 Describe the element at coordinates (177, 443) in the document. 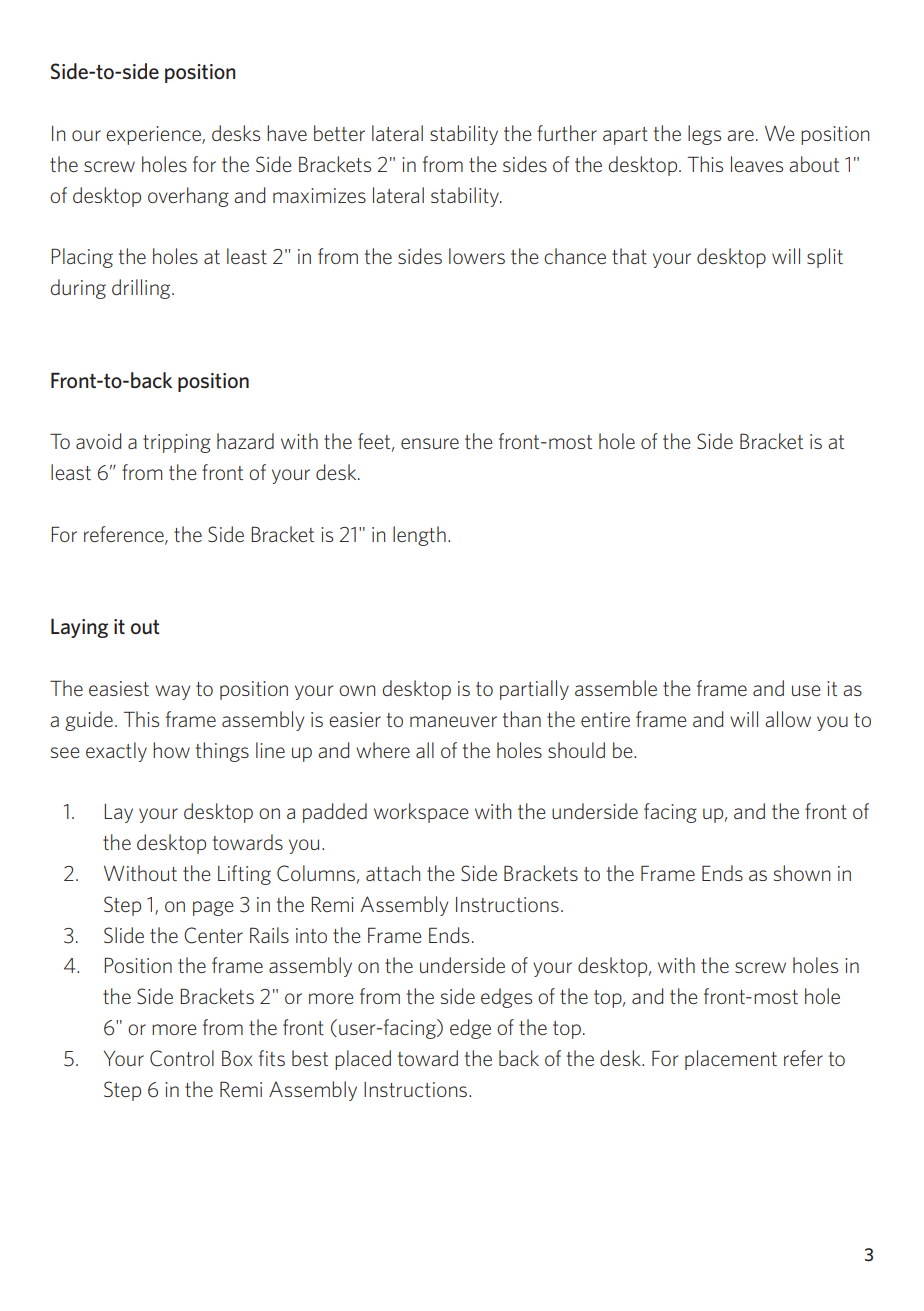

I see `tripping` at that location.
